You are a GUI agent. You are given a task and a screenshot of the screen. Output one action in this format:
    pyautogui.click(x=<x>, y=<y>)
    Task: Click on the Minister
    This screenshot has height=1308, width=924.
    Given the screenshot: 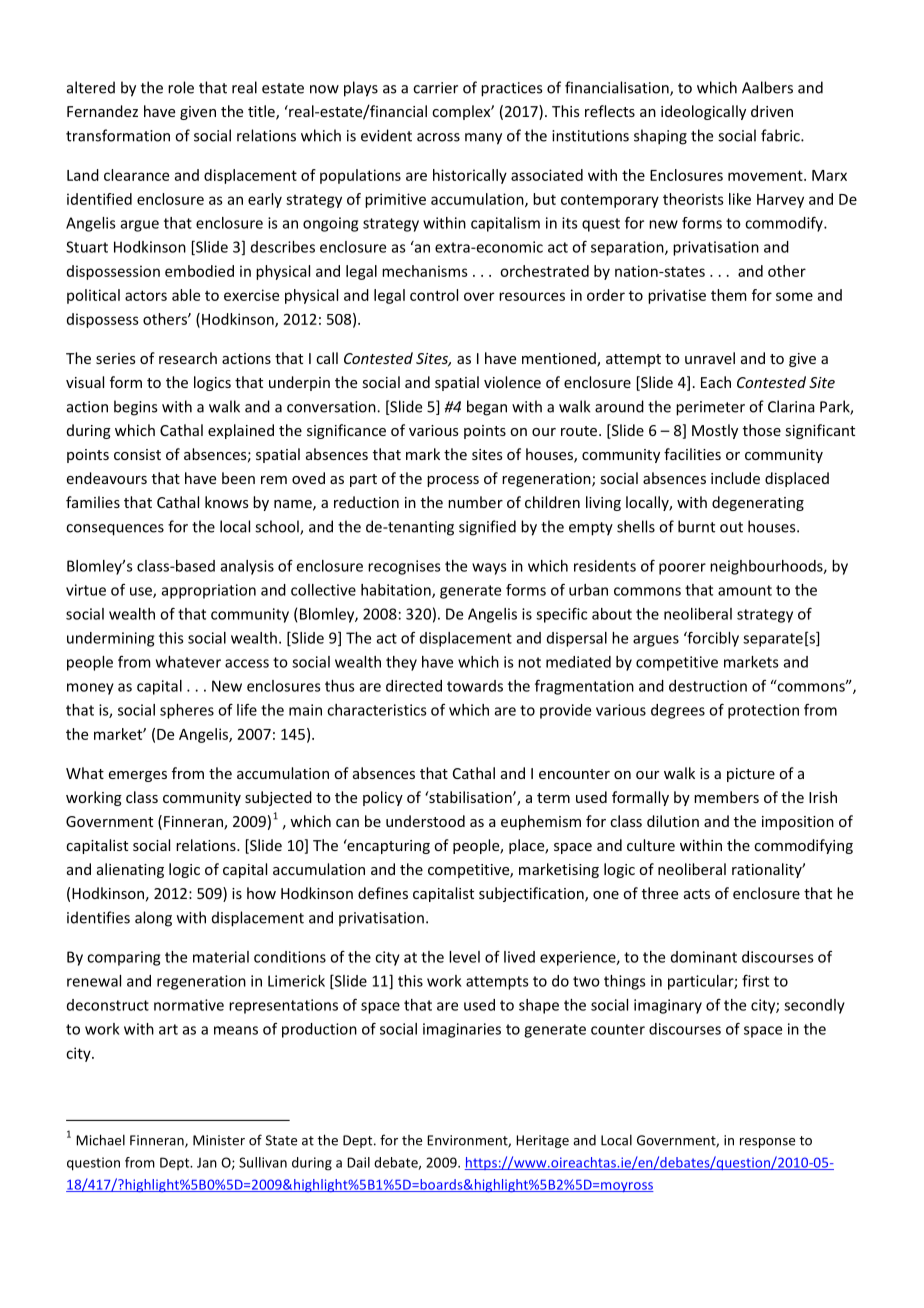 What is the action you would take?
    pyautogui.click(x=219, y=1140)
